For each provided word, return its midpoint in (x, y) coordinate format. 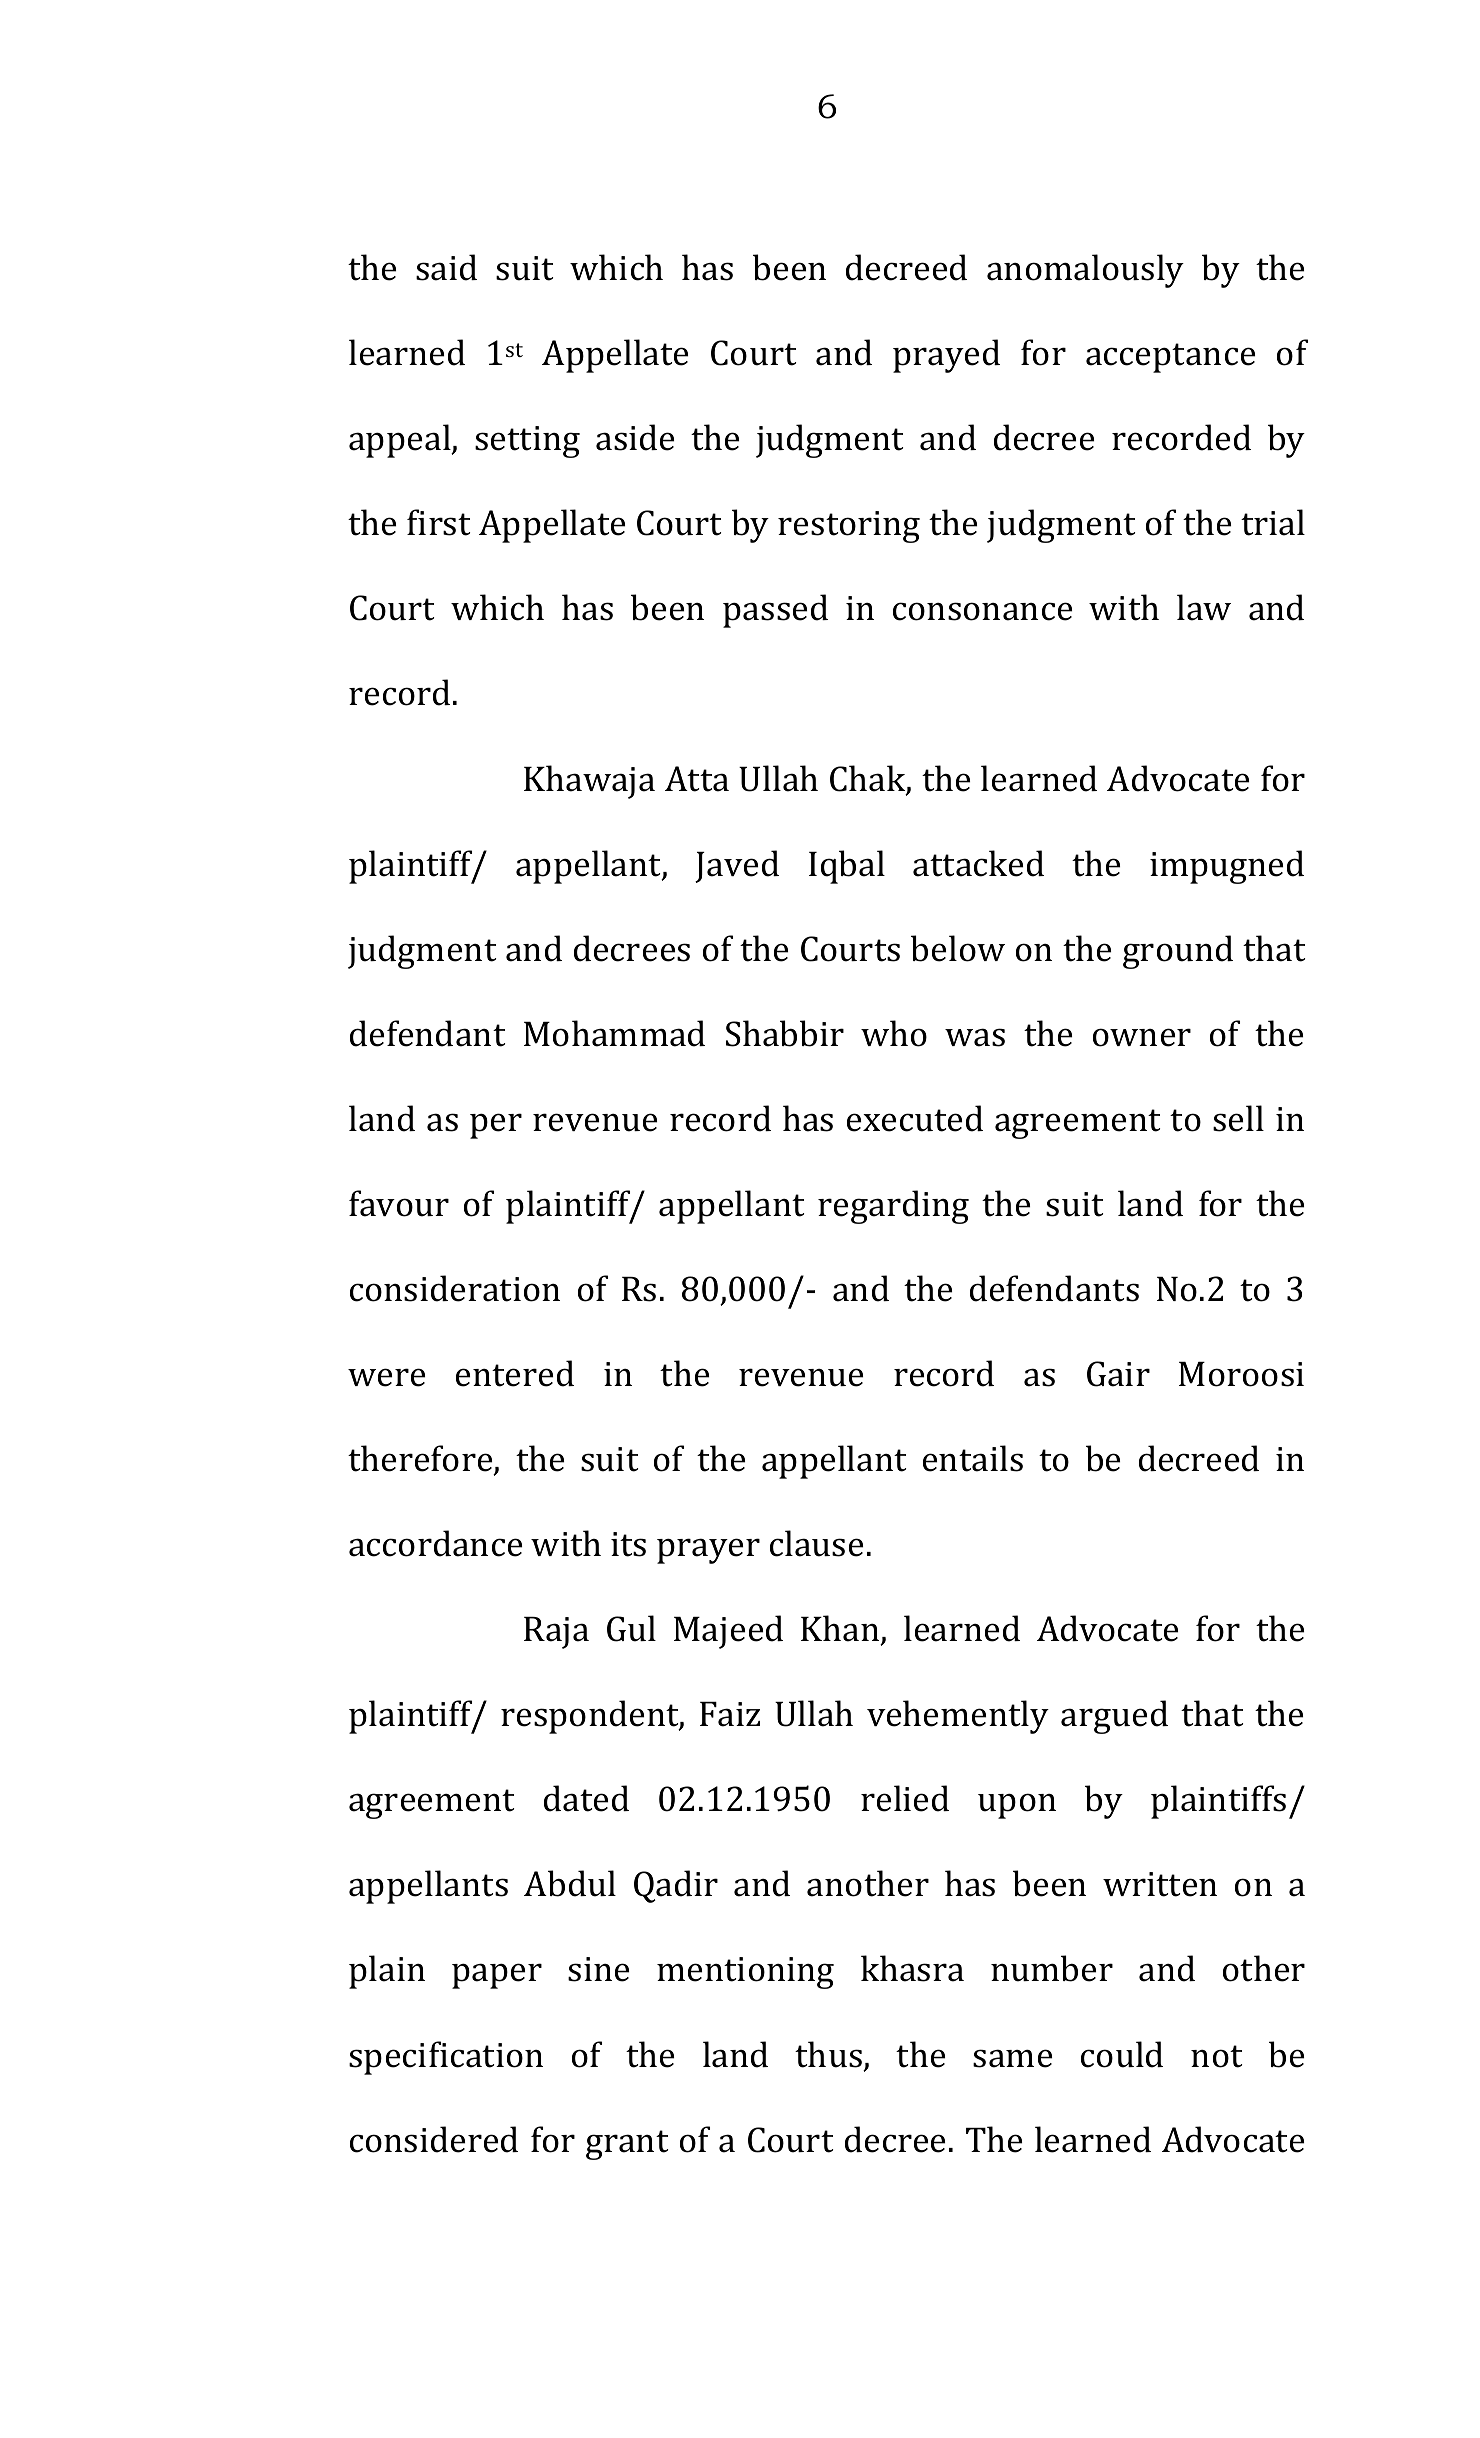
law (1204, 607)
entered (515, 1373)
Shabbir (785, 1033)
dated (586, 1798)
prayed (946, 356)
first (438, 522)
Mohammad (614, 1033)
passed (775, 611)
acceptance (1170, 358)
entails (973, 1458)
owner (1142, 1037)
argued (1114, 1717)
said (446, 267)
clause (816, 1543)
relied (905, 1798)
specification (446, 2058)
